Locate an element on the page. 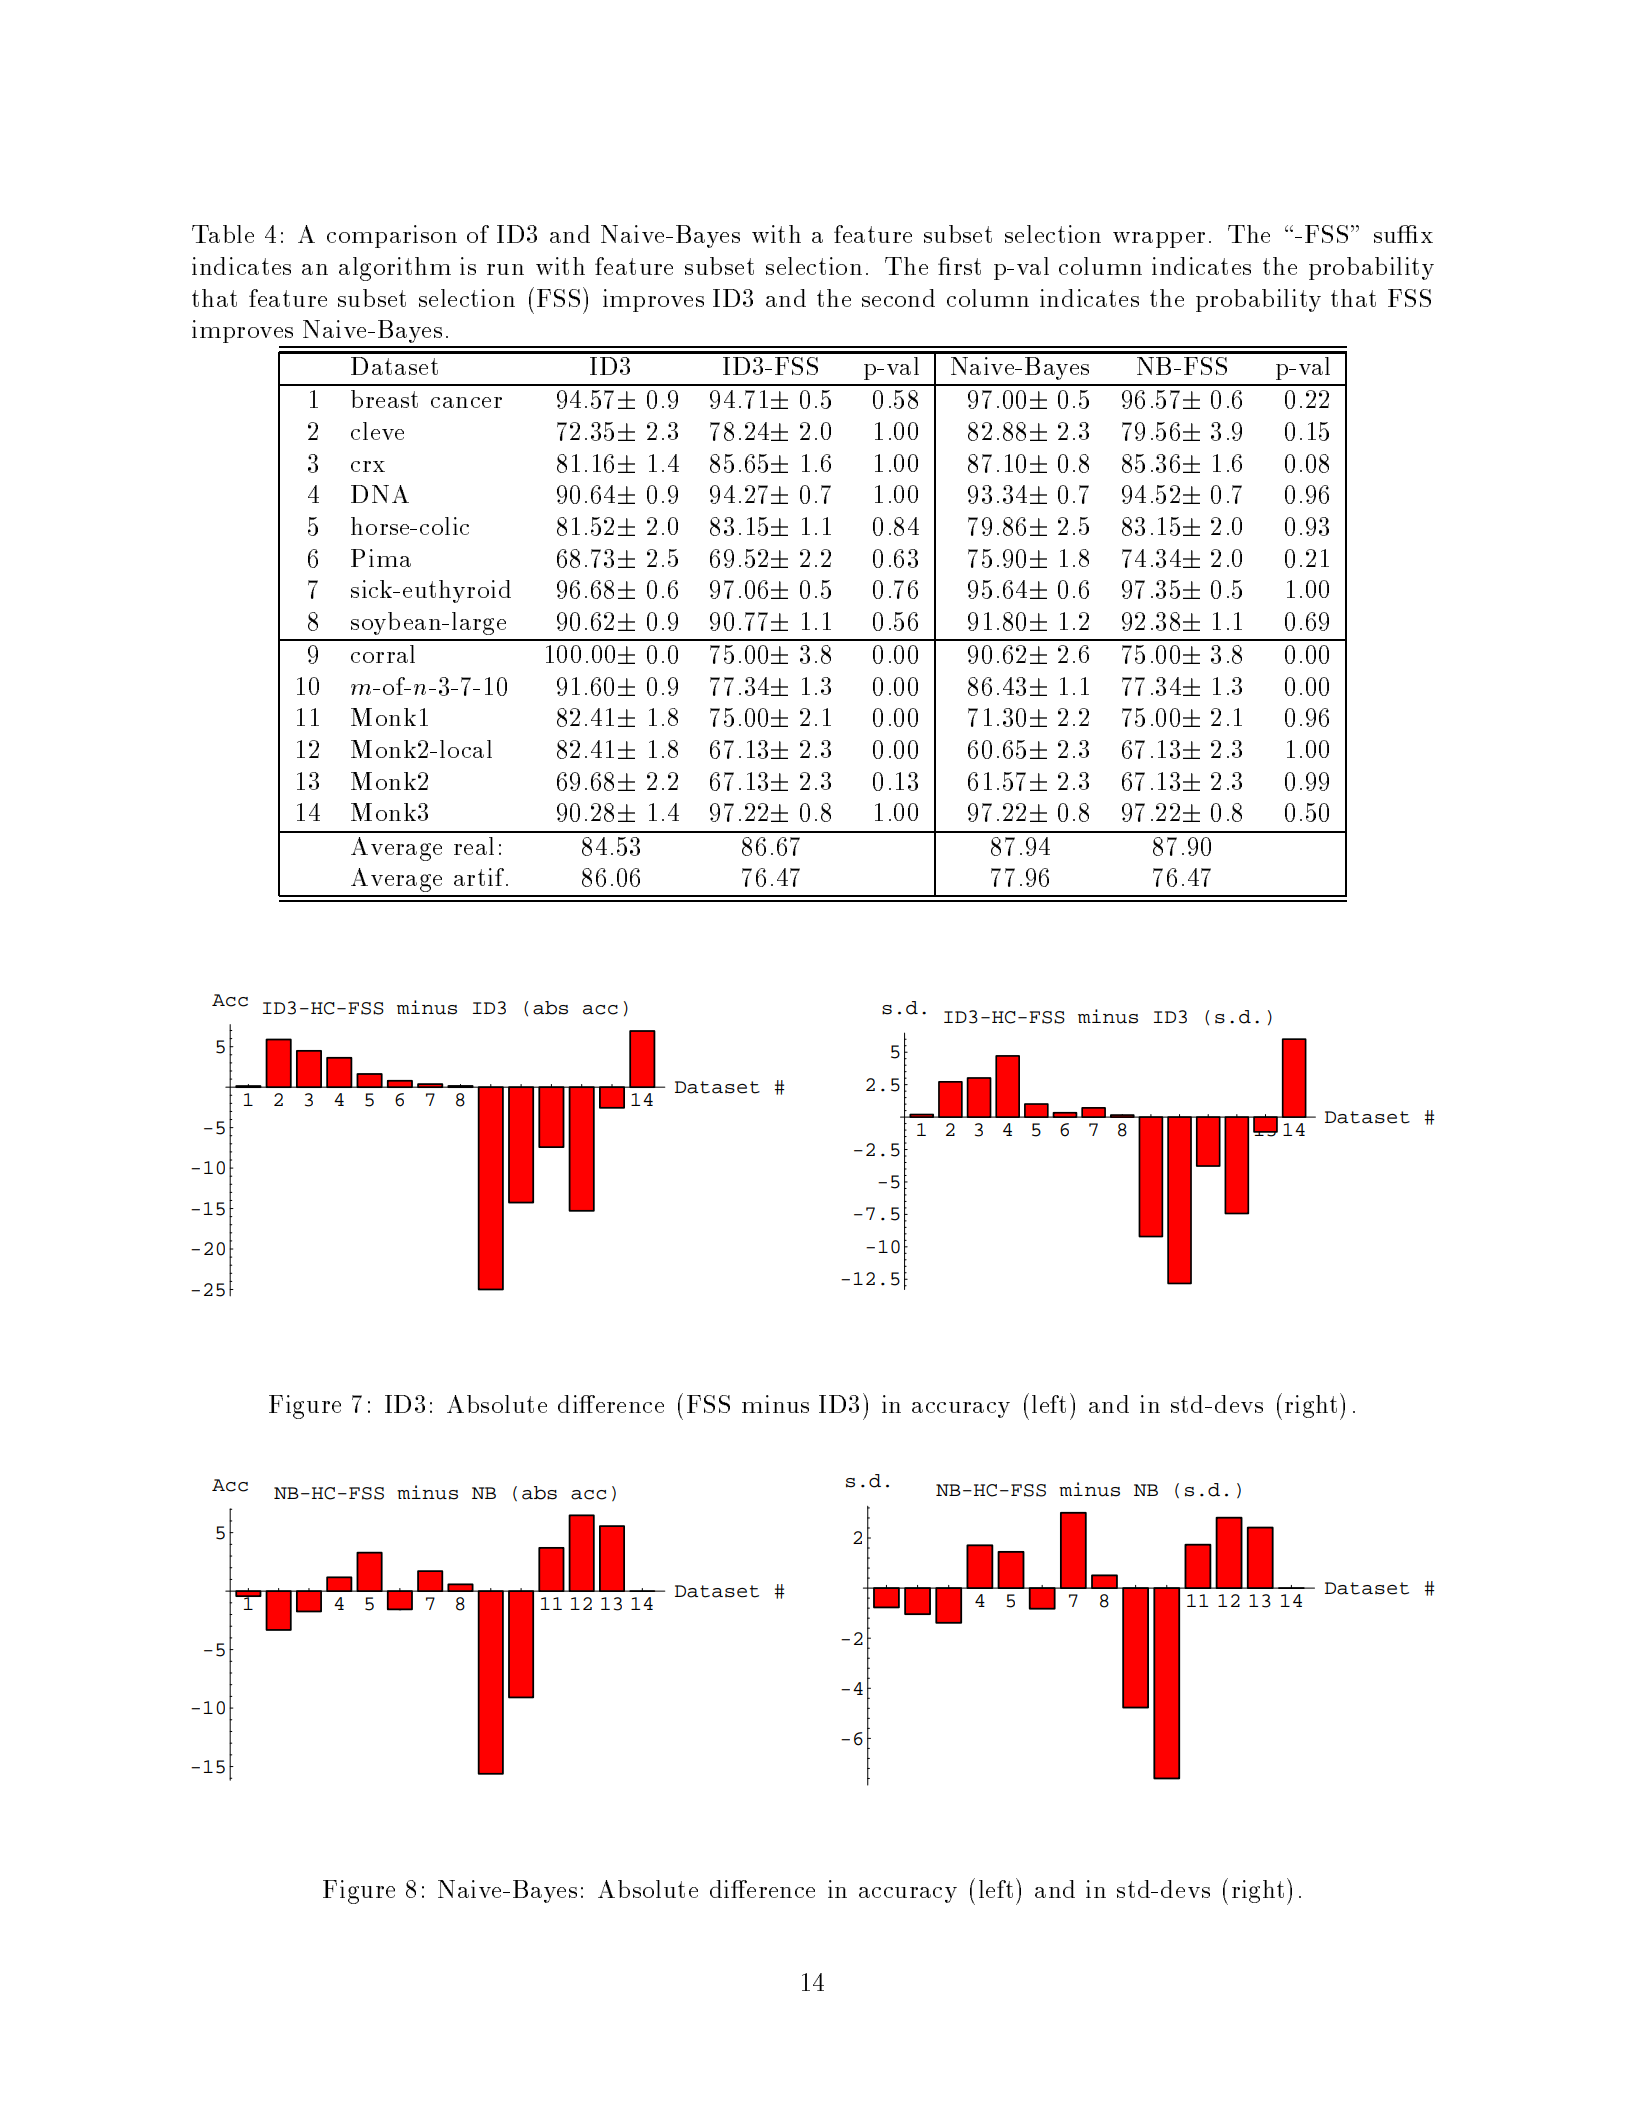 This document has width=1625, height=2103. second is located at coordinates (898, 298).
